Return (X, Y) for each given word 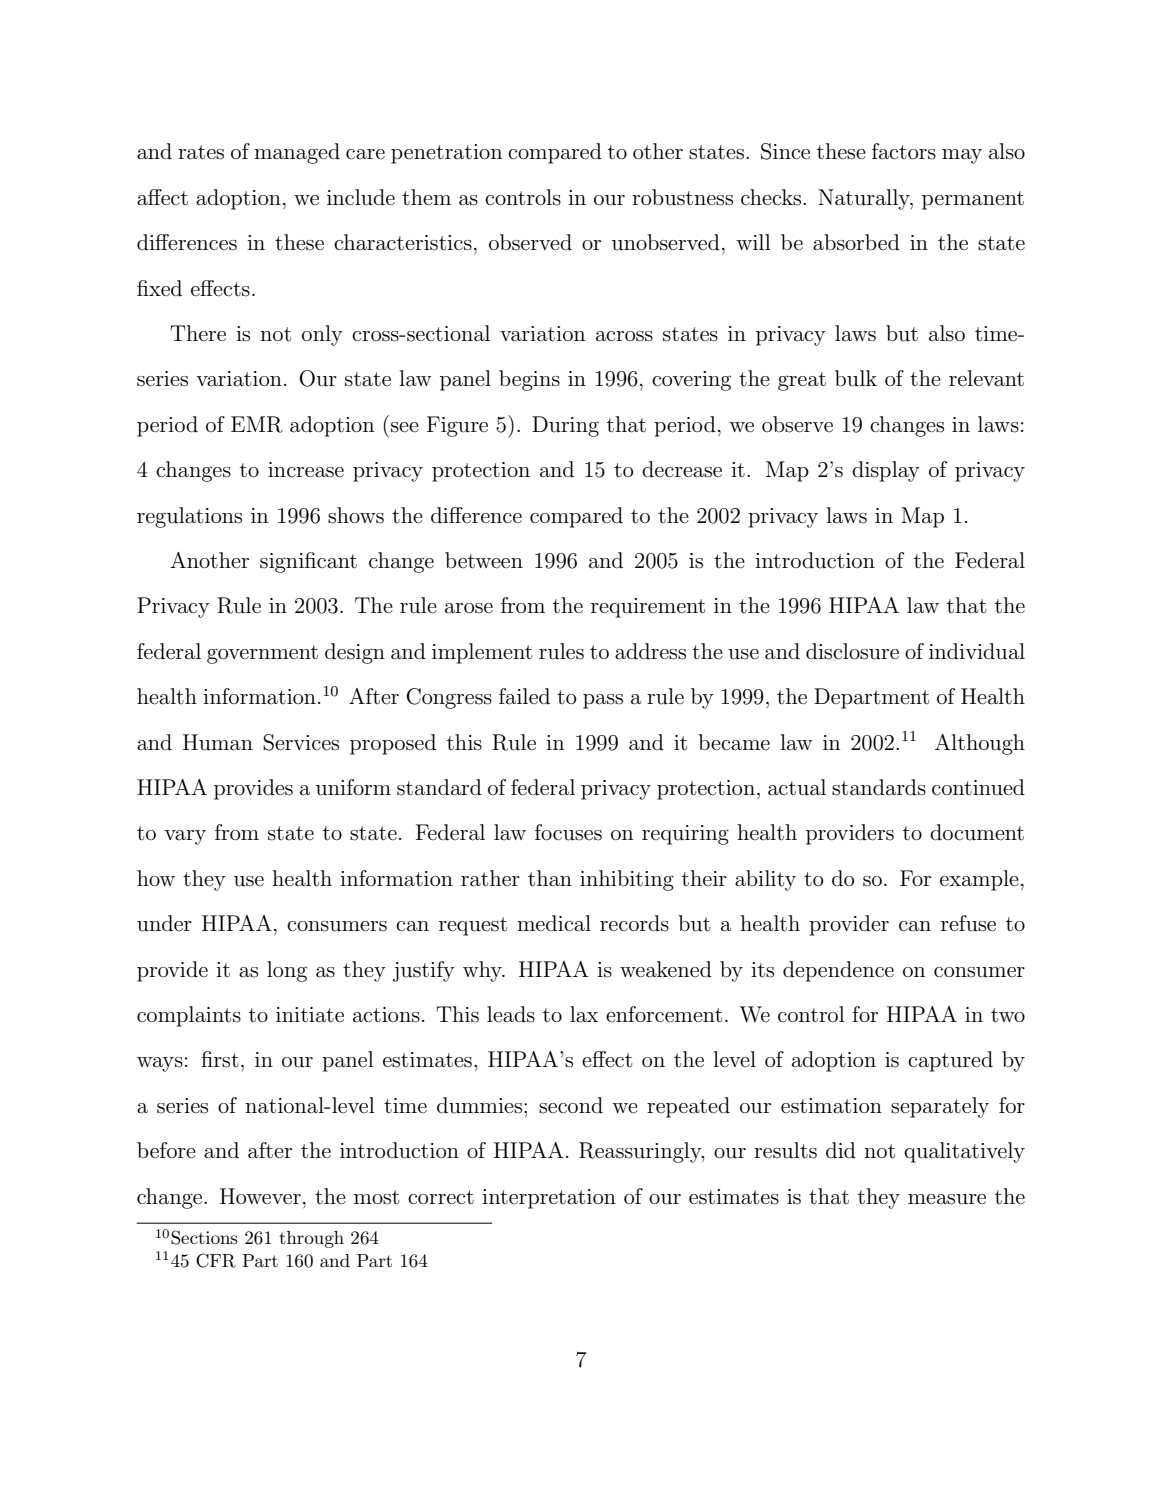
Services (301, 742)
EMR (257, 424)
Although (980, 744)
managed (297, 153)
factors (904, 151)
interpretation (549, 1199)
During (565, 426)
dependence (838, 971)
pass (603, 701)
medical (554, 923)
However (260, 1196)
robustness (682, 197)
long (287, 971)
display (886, 471)
